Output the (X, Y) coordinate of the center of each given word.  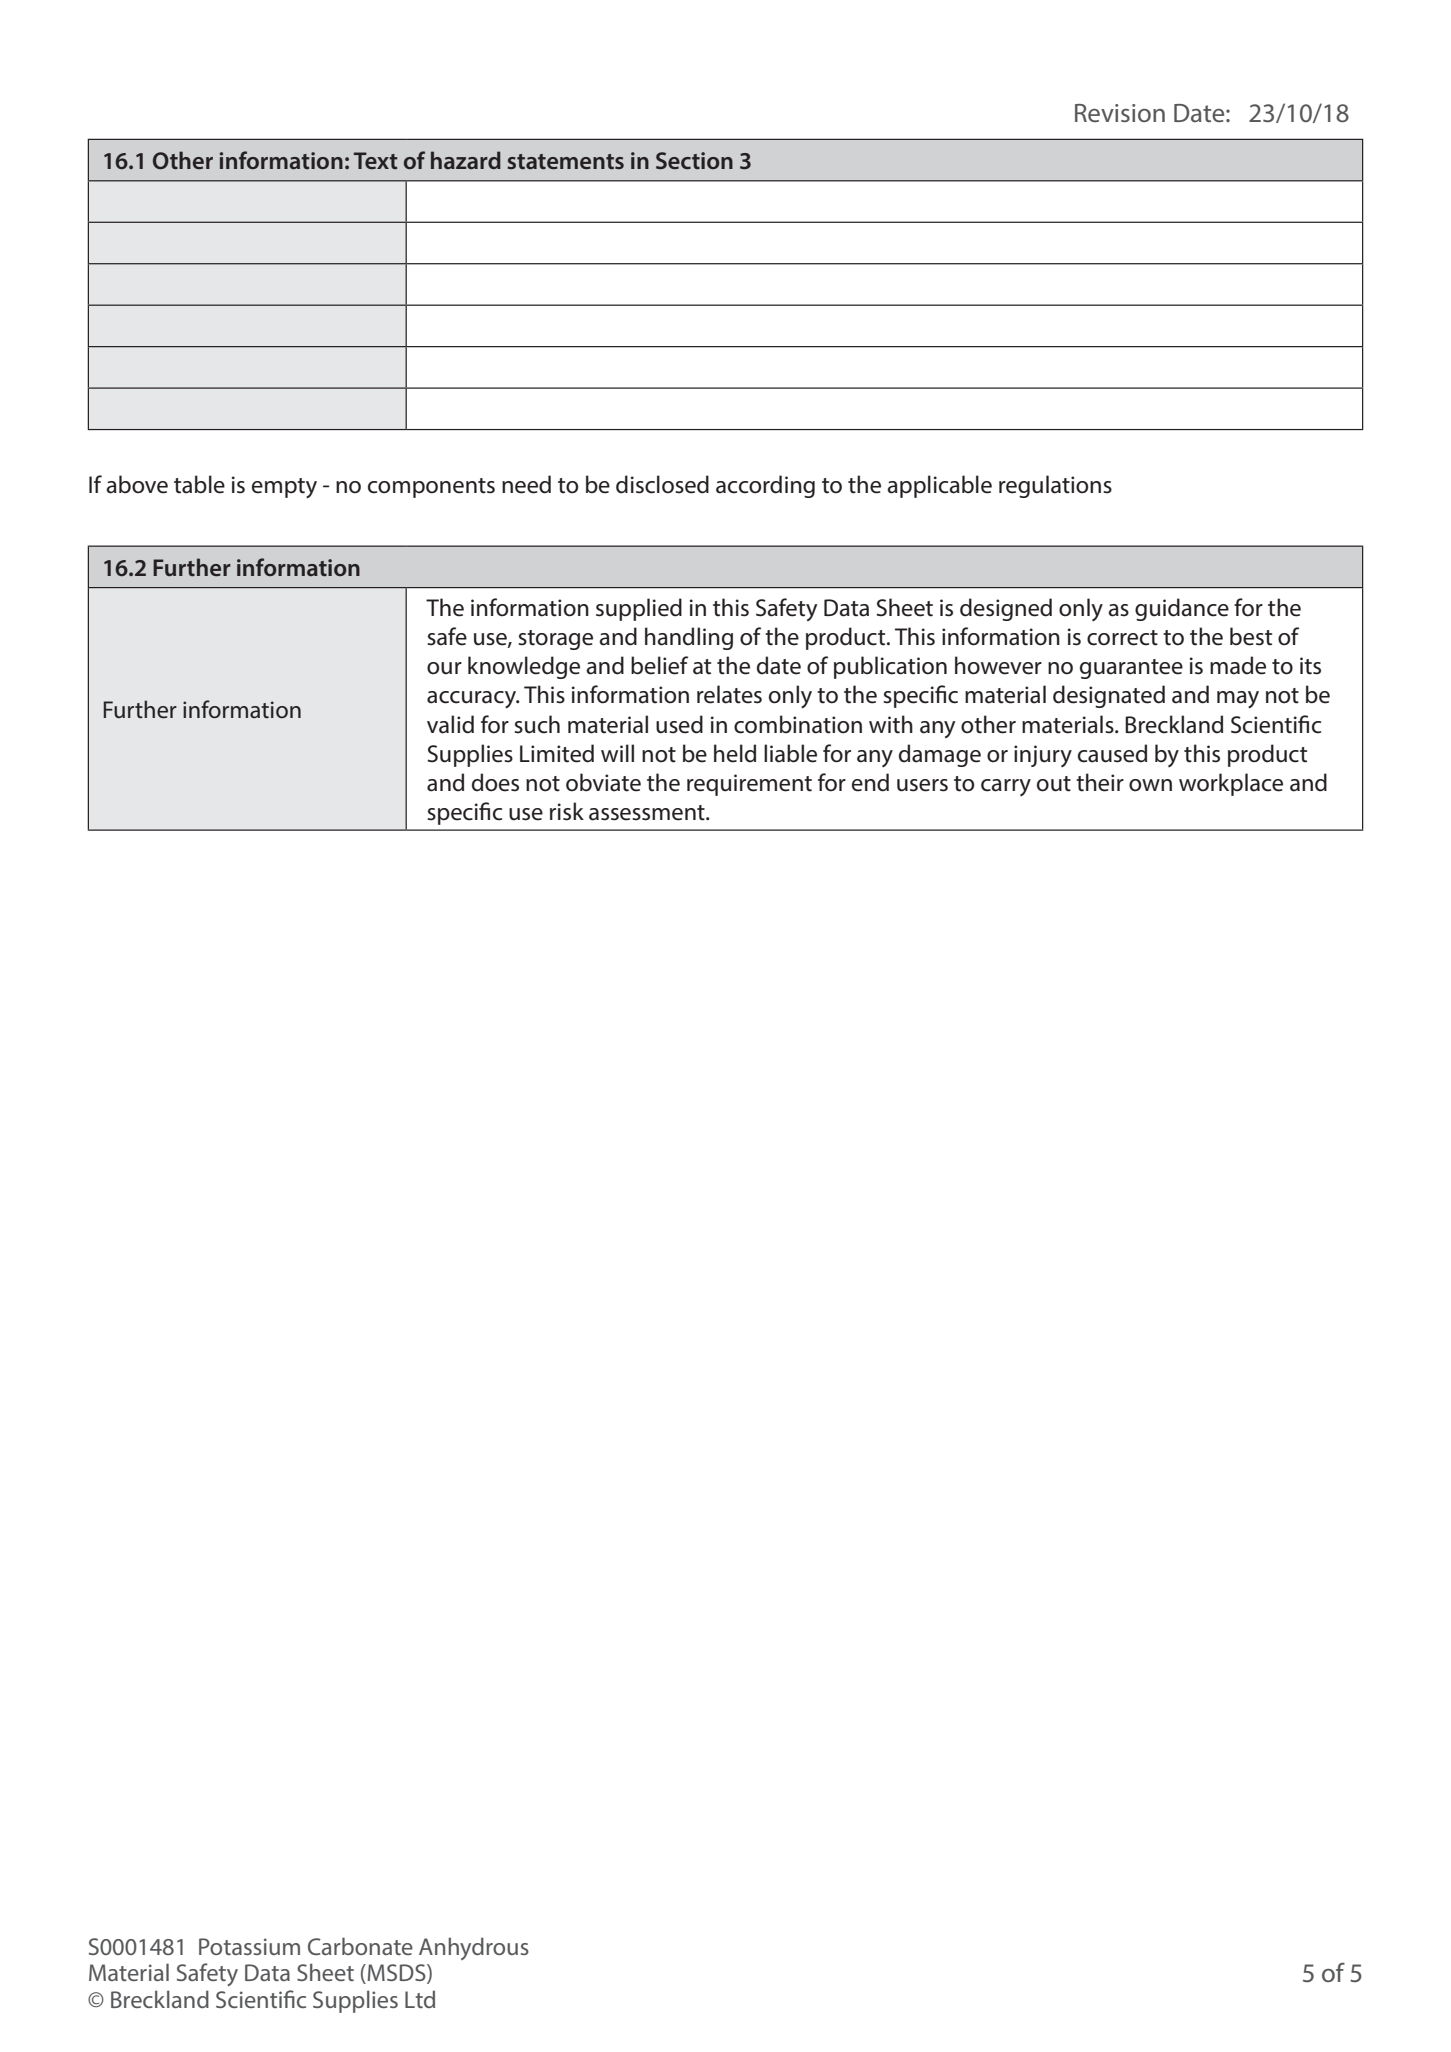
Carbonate (360, 1946)
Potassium (249, 1946)
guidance (1182, 609)
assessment (648, 813)
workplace (1231, 784)
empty (284, 488)
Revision (1120, 113)
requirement (749, 785)
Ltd (420, 1999)
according (765, 486)
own (1150, 785)
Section (694, 160)
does (495, 782)
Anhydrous (474, 1948)
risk (567, 811)
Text (376, 160)
